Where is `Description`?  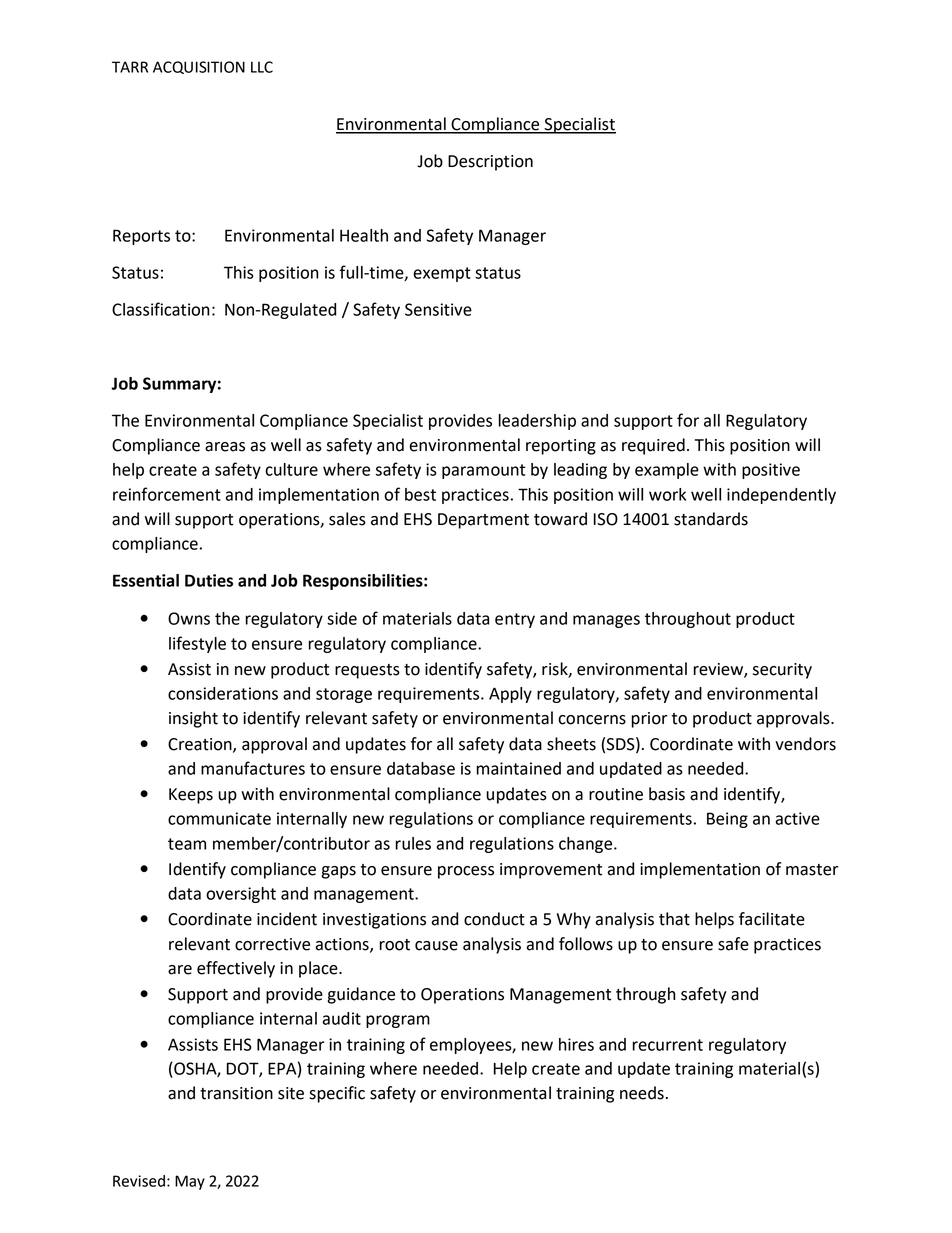
Description is located at coordinates (490, 163).
